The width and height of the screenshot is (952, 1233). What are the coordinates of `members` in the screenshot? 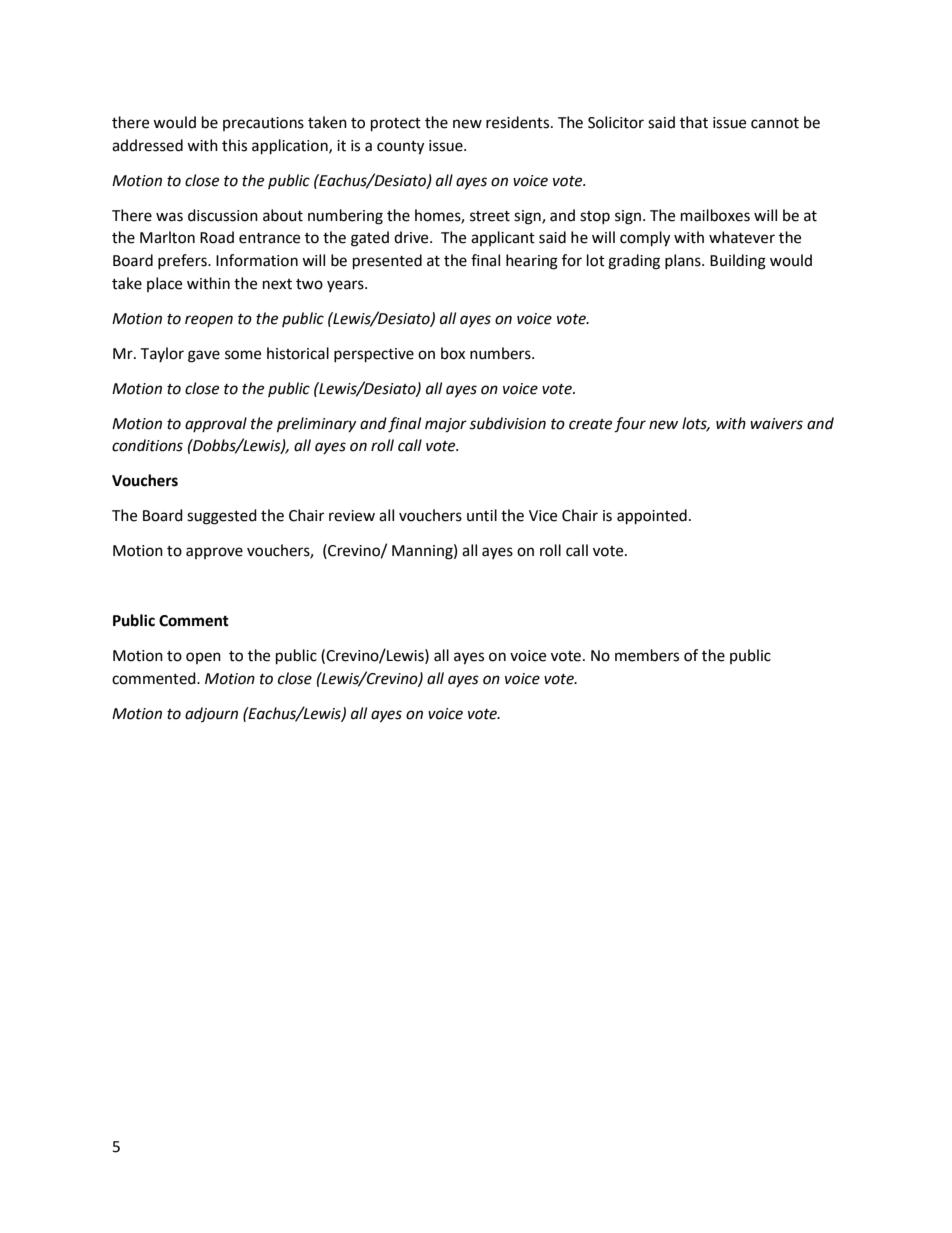 It's located at (647, 655).
